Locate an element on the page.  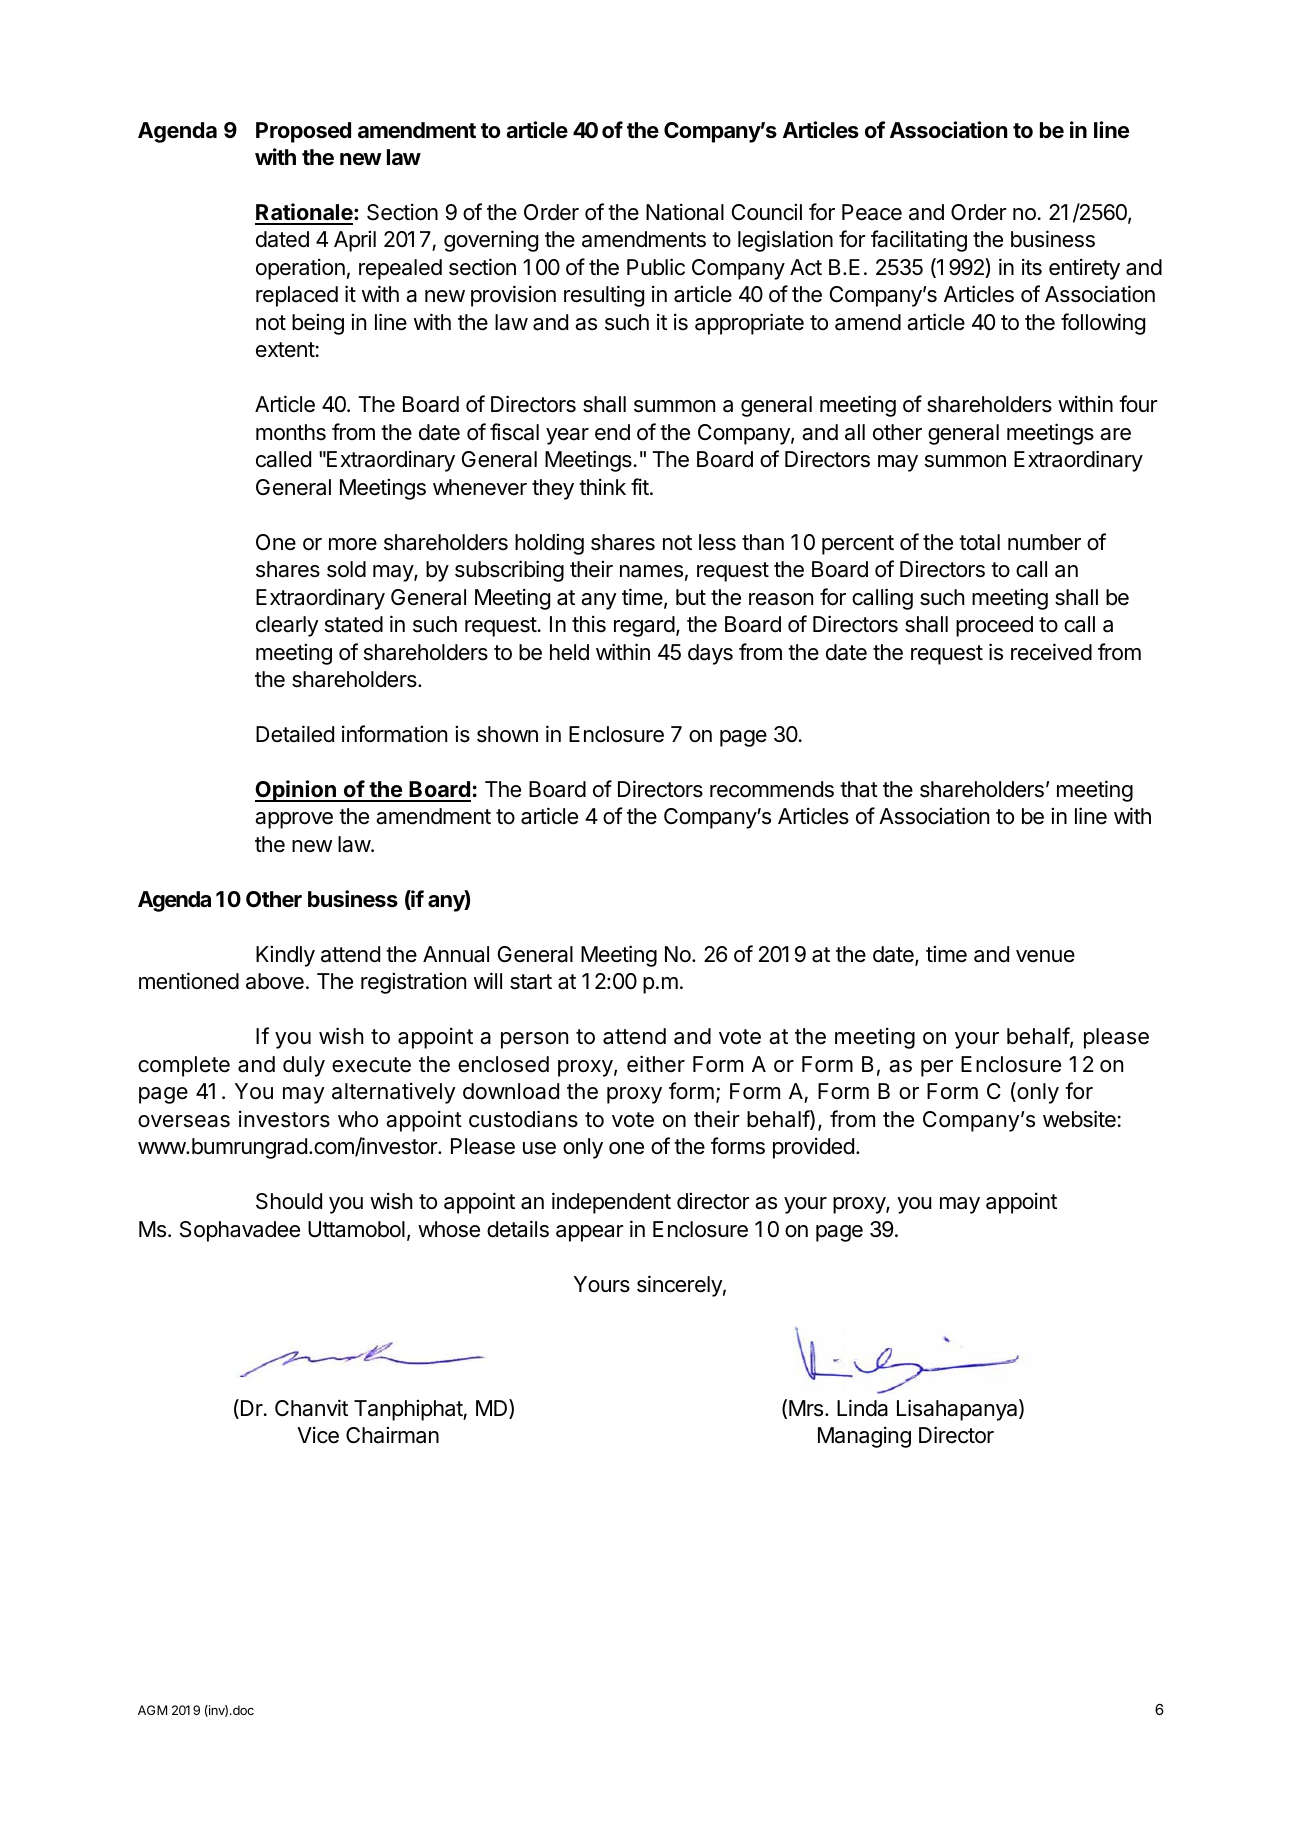
names is located at coordinates (651, 571).
